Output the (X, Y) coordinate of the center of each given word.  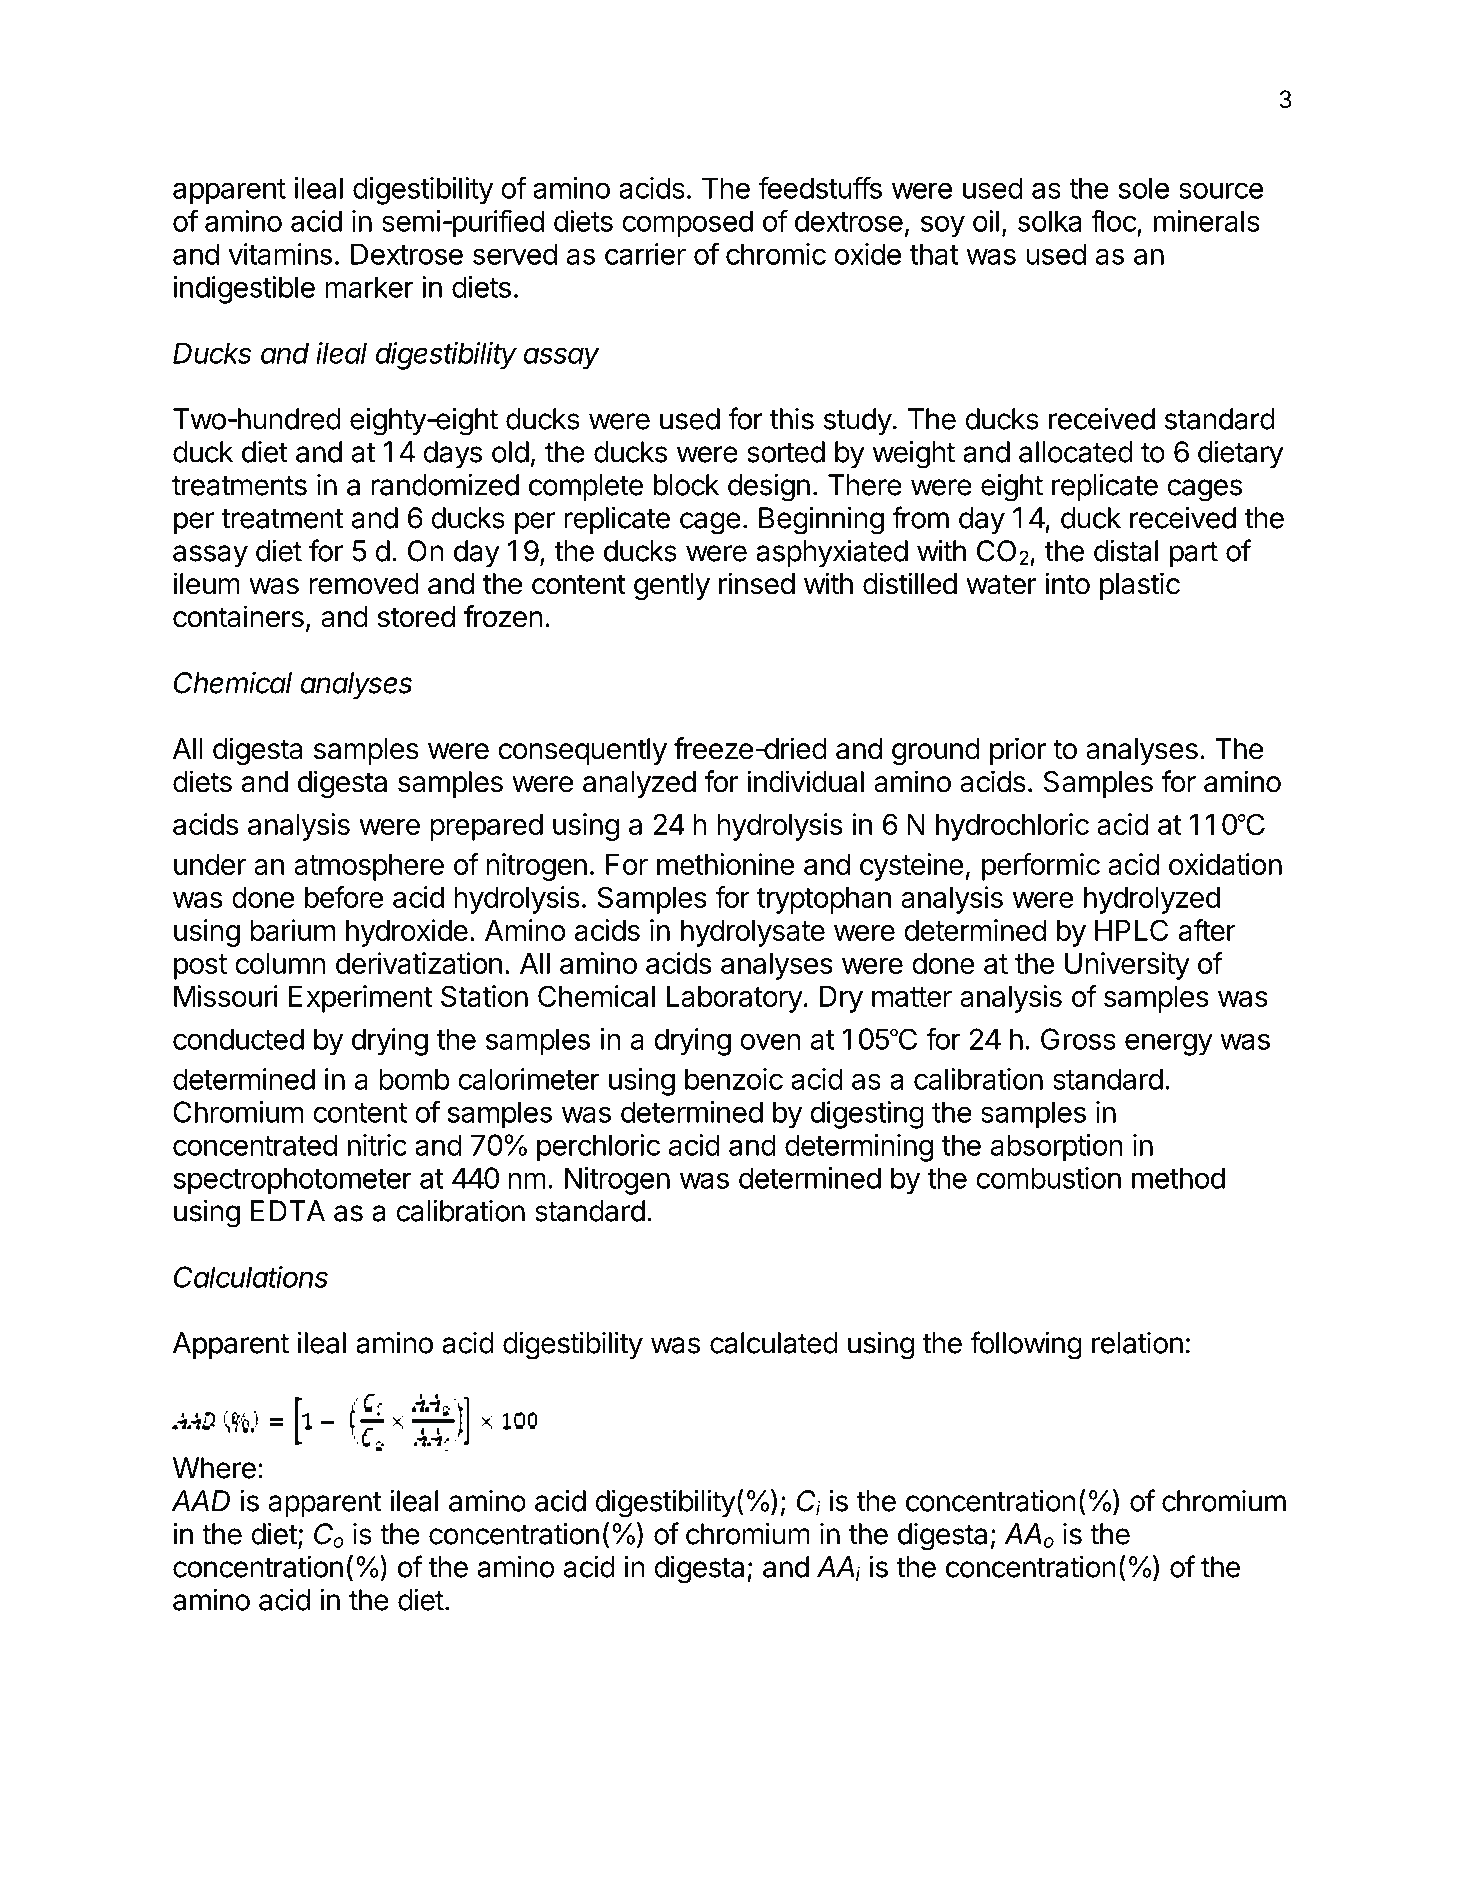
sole (1144, 188)
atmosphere (369, 867)
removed (364, 584)
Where (214, 1468)
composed (687, 223)
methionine (726, 864)
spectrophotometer (293, 1181)
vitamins (280, 254)
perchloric (598, 1147)
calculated (774, 1343)
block (686, 485)
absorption (1057, 1148)
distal (1126, 551)
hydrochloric (1012, 827)
